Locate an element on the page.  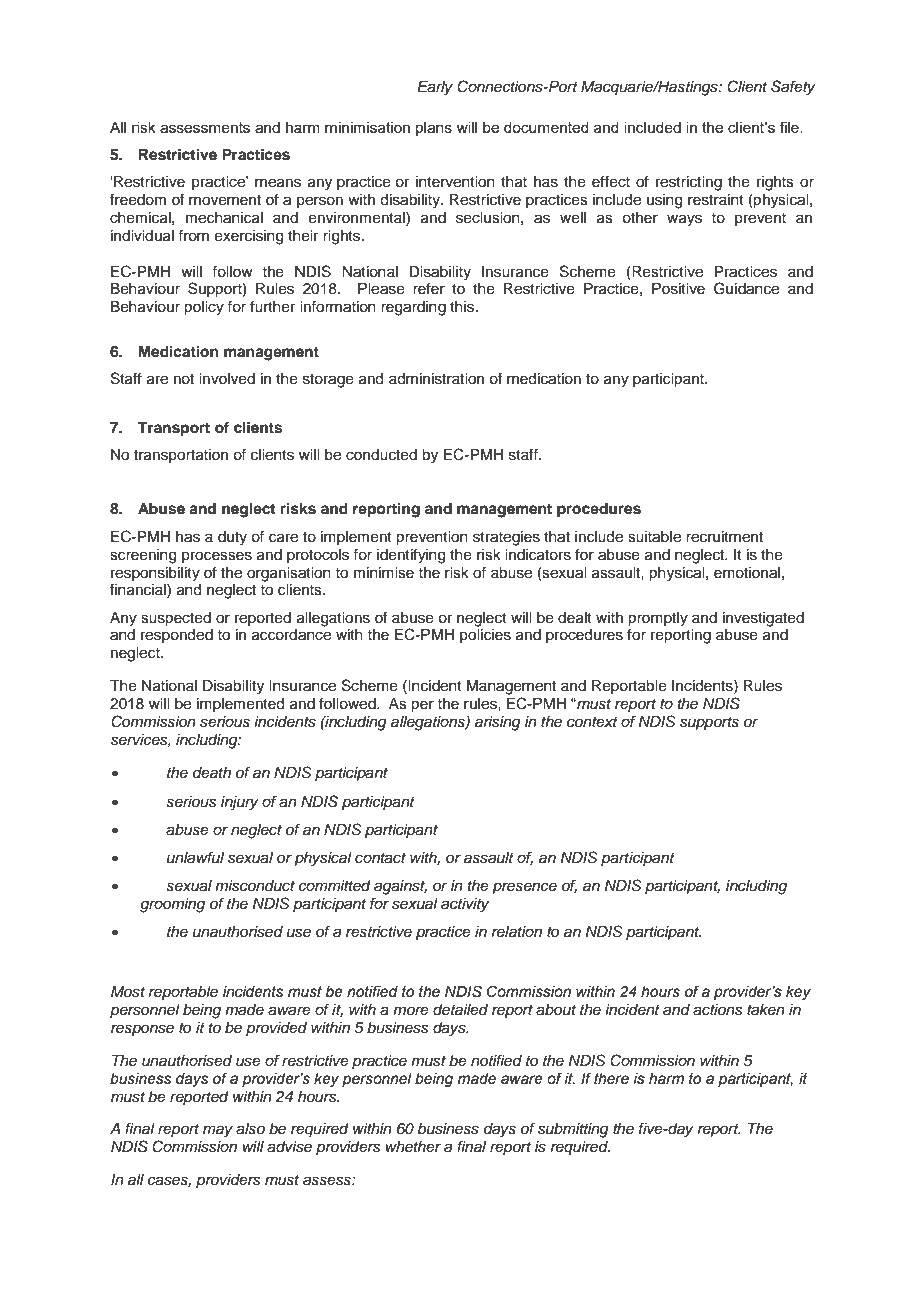
may is located at coordinates (218, 1131).
